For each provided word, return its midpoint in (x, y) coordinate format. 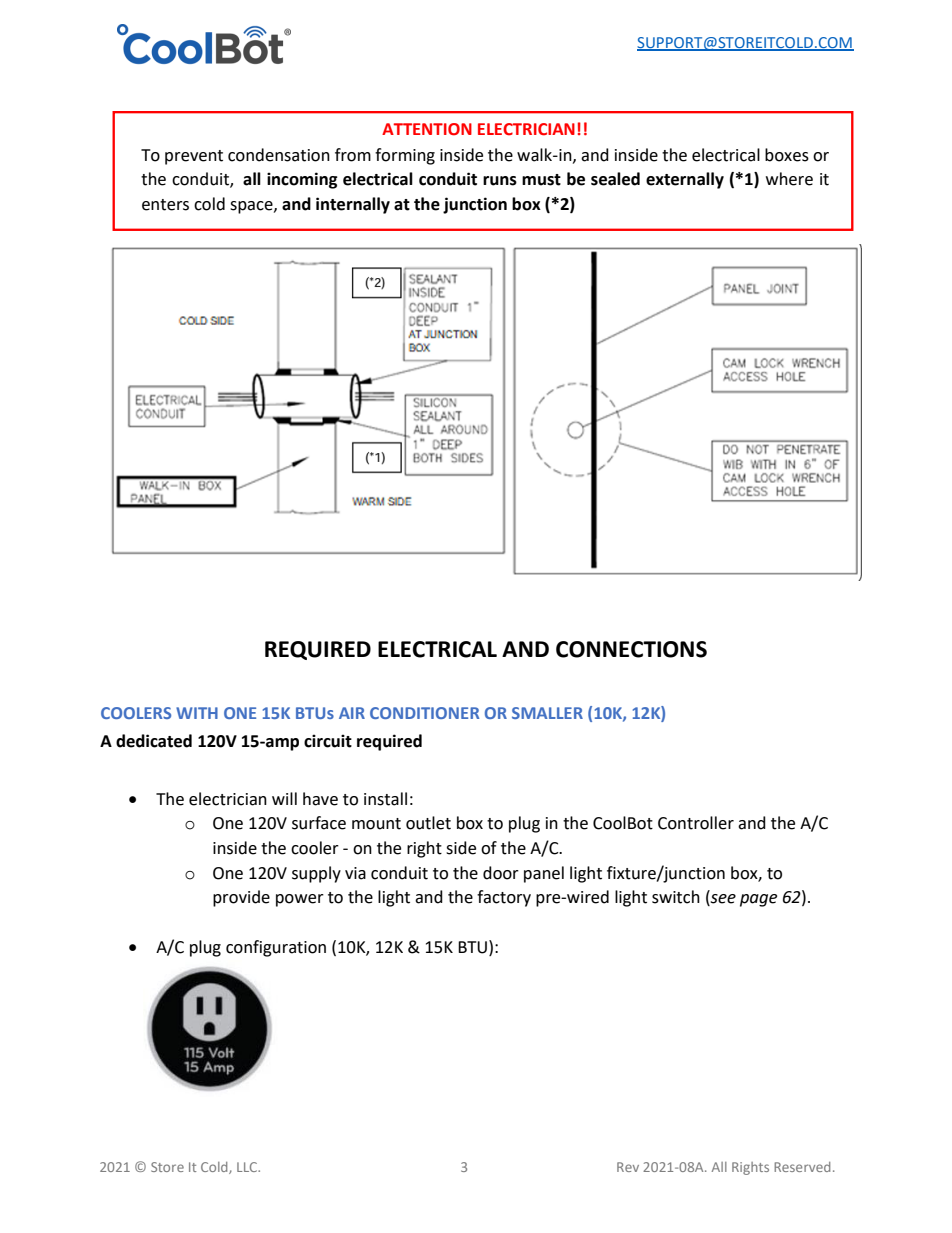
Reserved (802, 1167)
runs (500, 181)
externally (685, 180)
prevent (194, 157)
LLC (248, 1167)
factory (504, 898)
